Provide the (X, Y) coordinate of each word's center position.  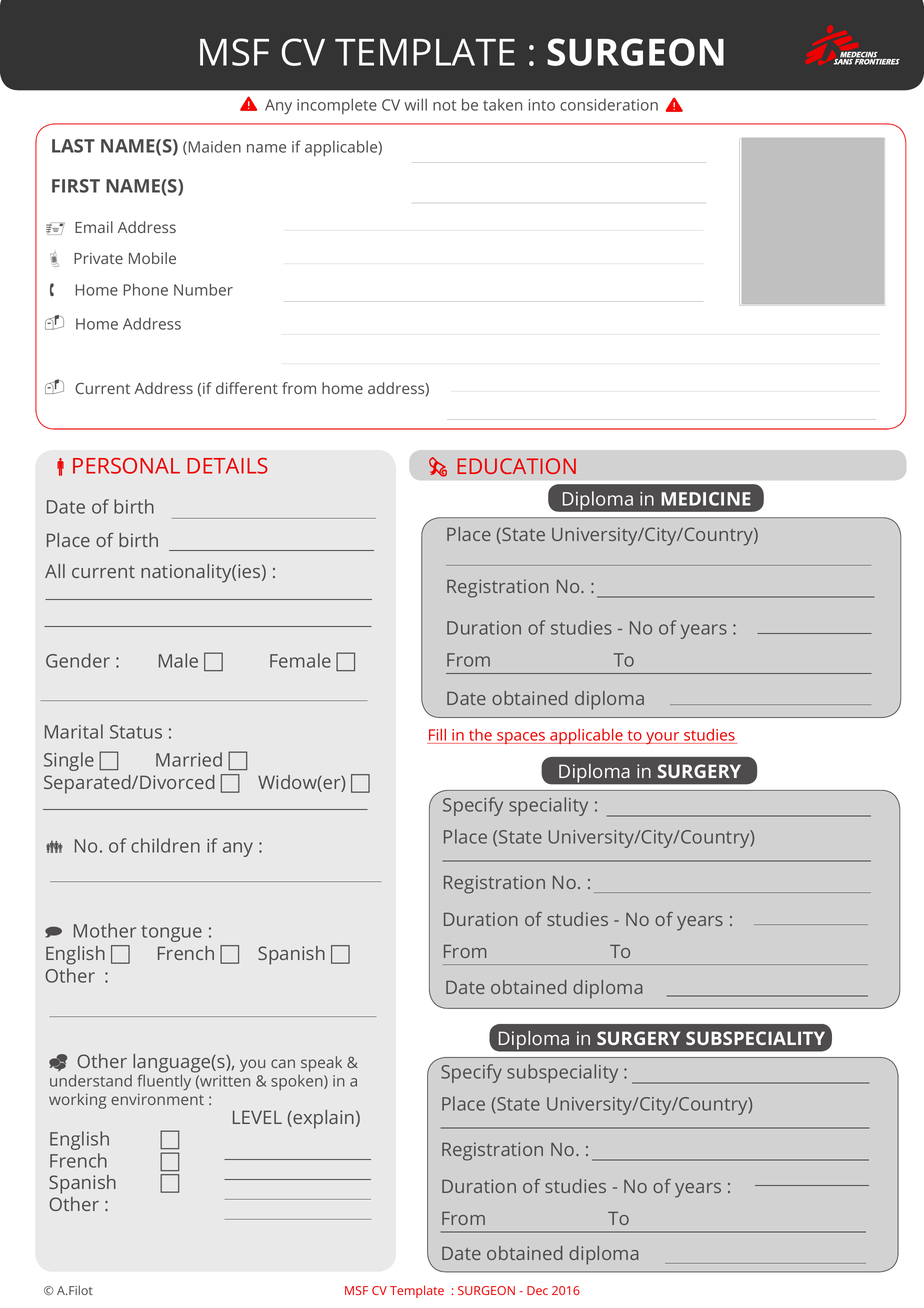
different (247, 388)
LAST (73, 146)
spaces (521, 738)
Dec (537, 1290)
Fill (437, 734)
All (55, 571)
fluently (165, 1081)
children (165, 845)
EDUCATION (516, 466)
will (415, 104)
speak (321, 1064)
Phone (145, 289)
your (663, 738)
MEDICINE (706, 499)
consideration (609, 105)
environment (157, 1099)
